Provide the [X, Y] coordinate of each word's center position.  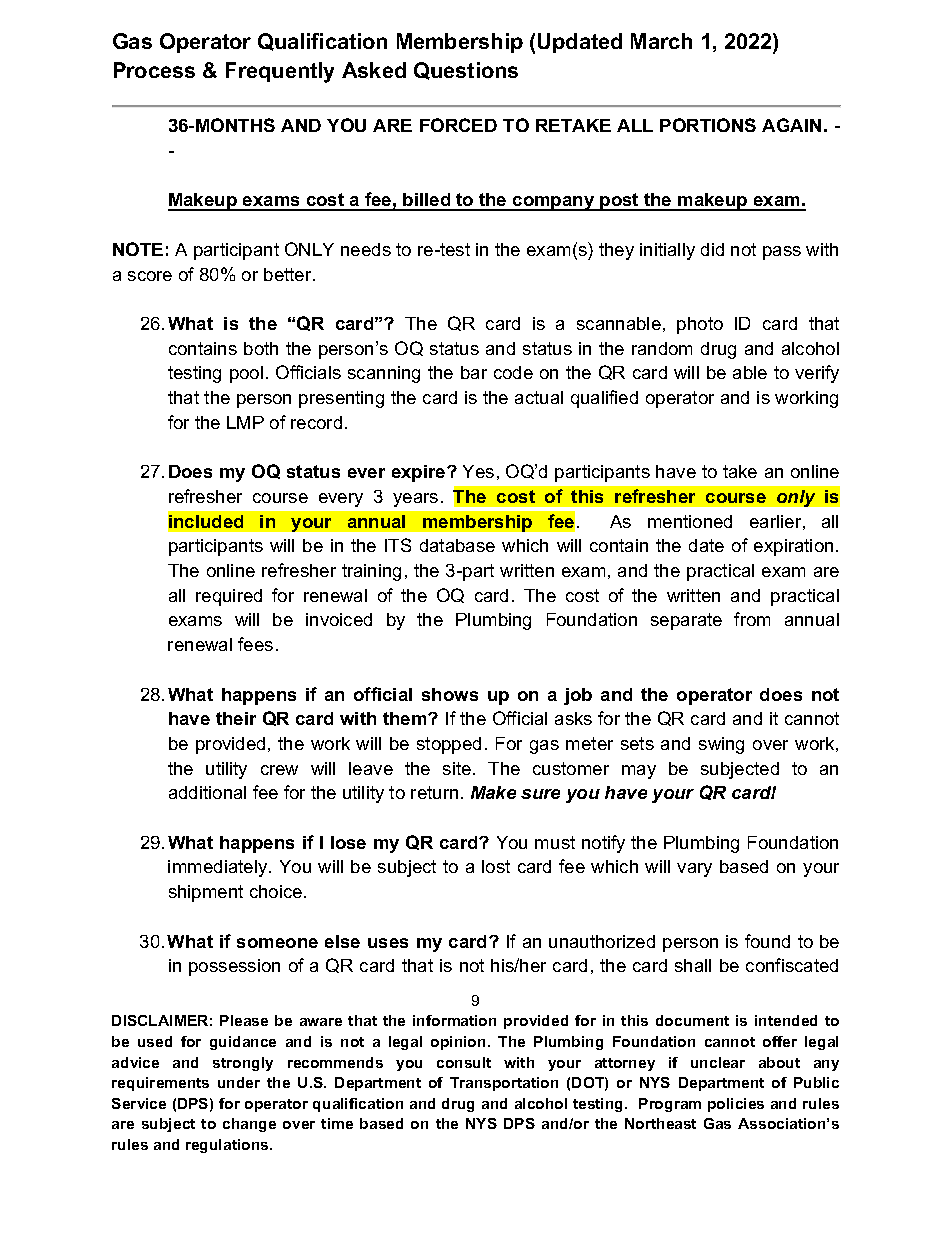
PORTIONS [708, 125]
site [458, 768]
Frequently [280, 72]
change [249, 1125]
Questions [466, 71]
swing [721, 745]
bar [474, 372]
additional [207, 792]
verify [817, 374]
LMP [245, 422]
